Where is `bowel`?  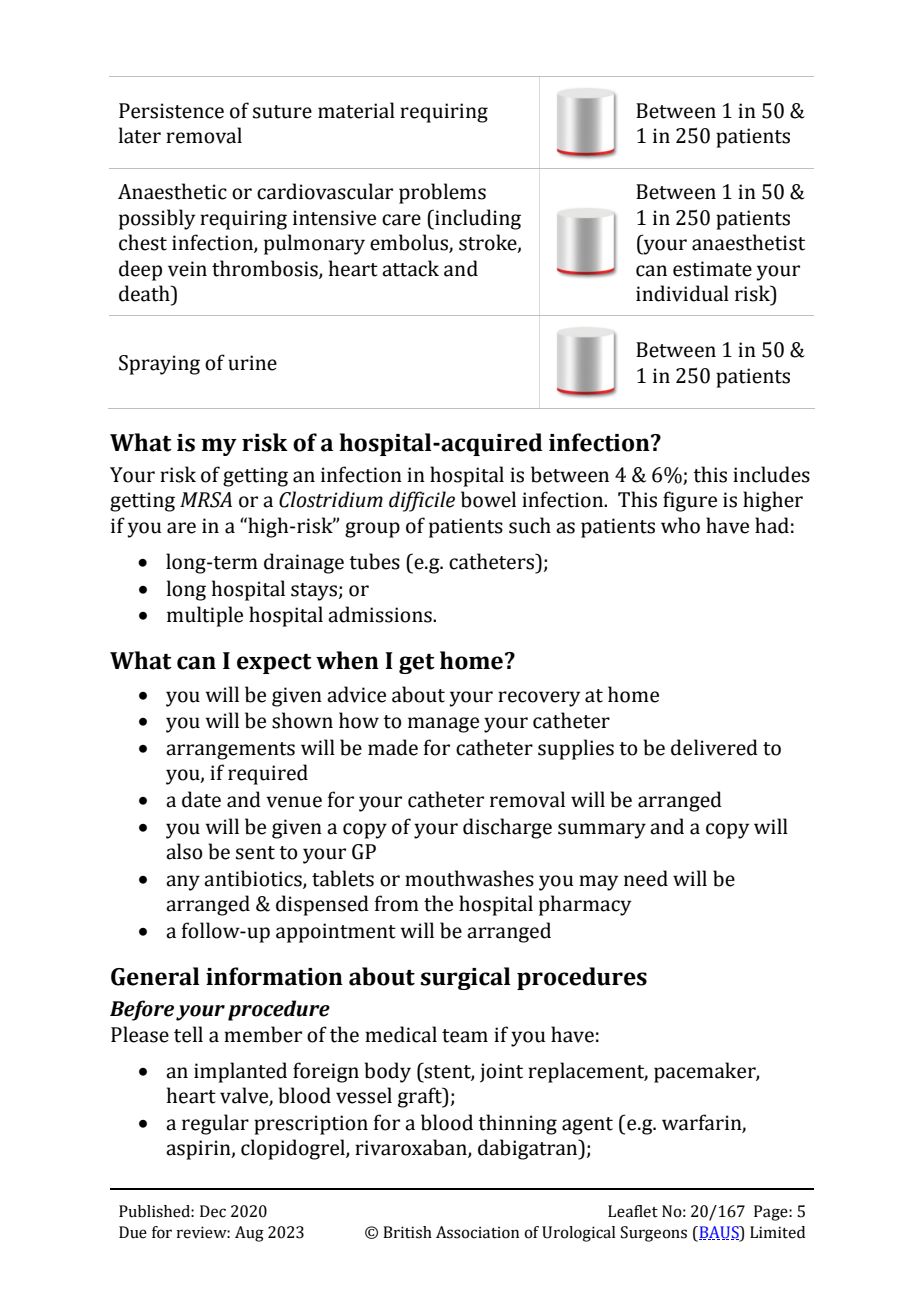
bowel is located at coordinates (488, 499).
